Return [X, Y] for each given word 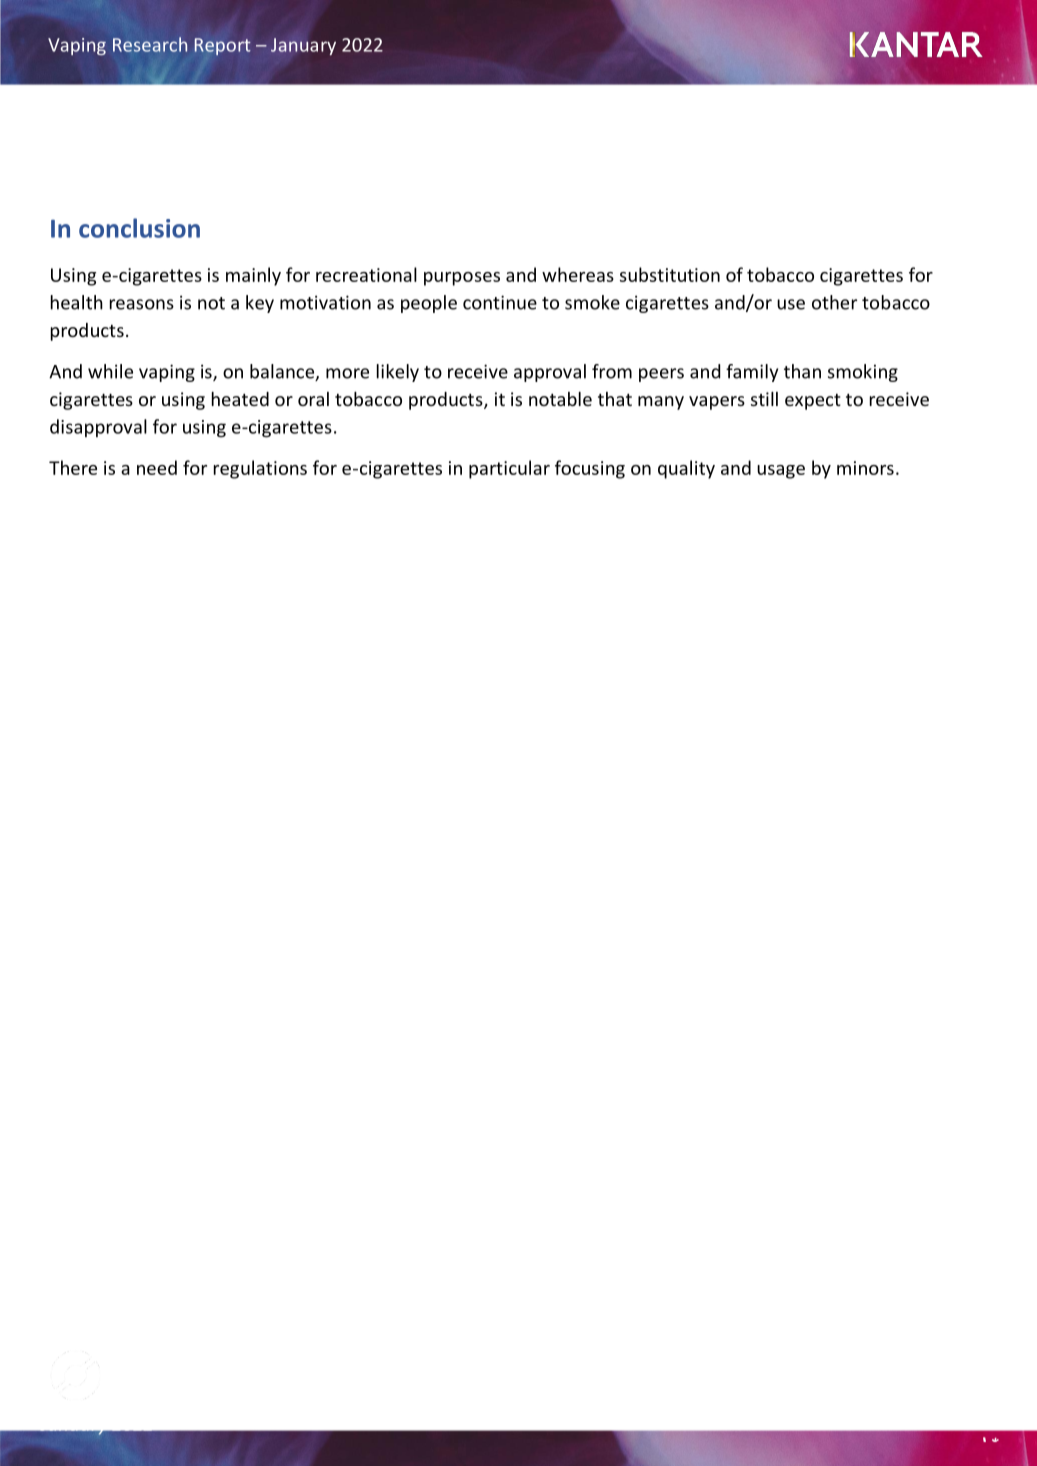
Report [222, 46]
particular [509, 469]
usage [781, 472]
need [157, 467]
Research [150, 44]
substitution [670, 274]
